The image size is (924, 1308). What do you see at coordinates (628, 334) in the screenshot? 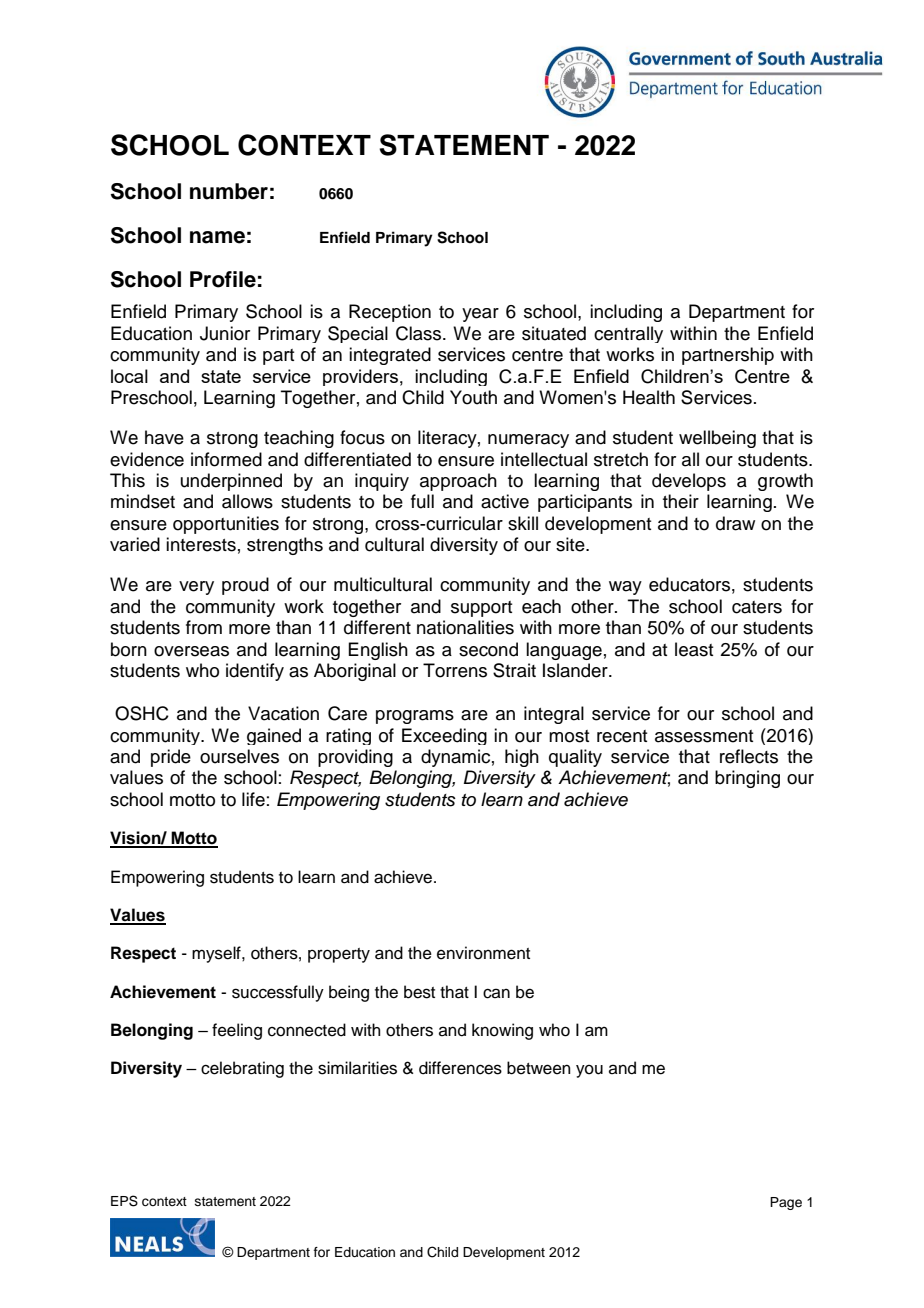
I see `centrally` at bounding box center [628, 334].
